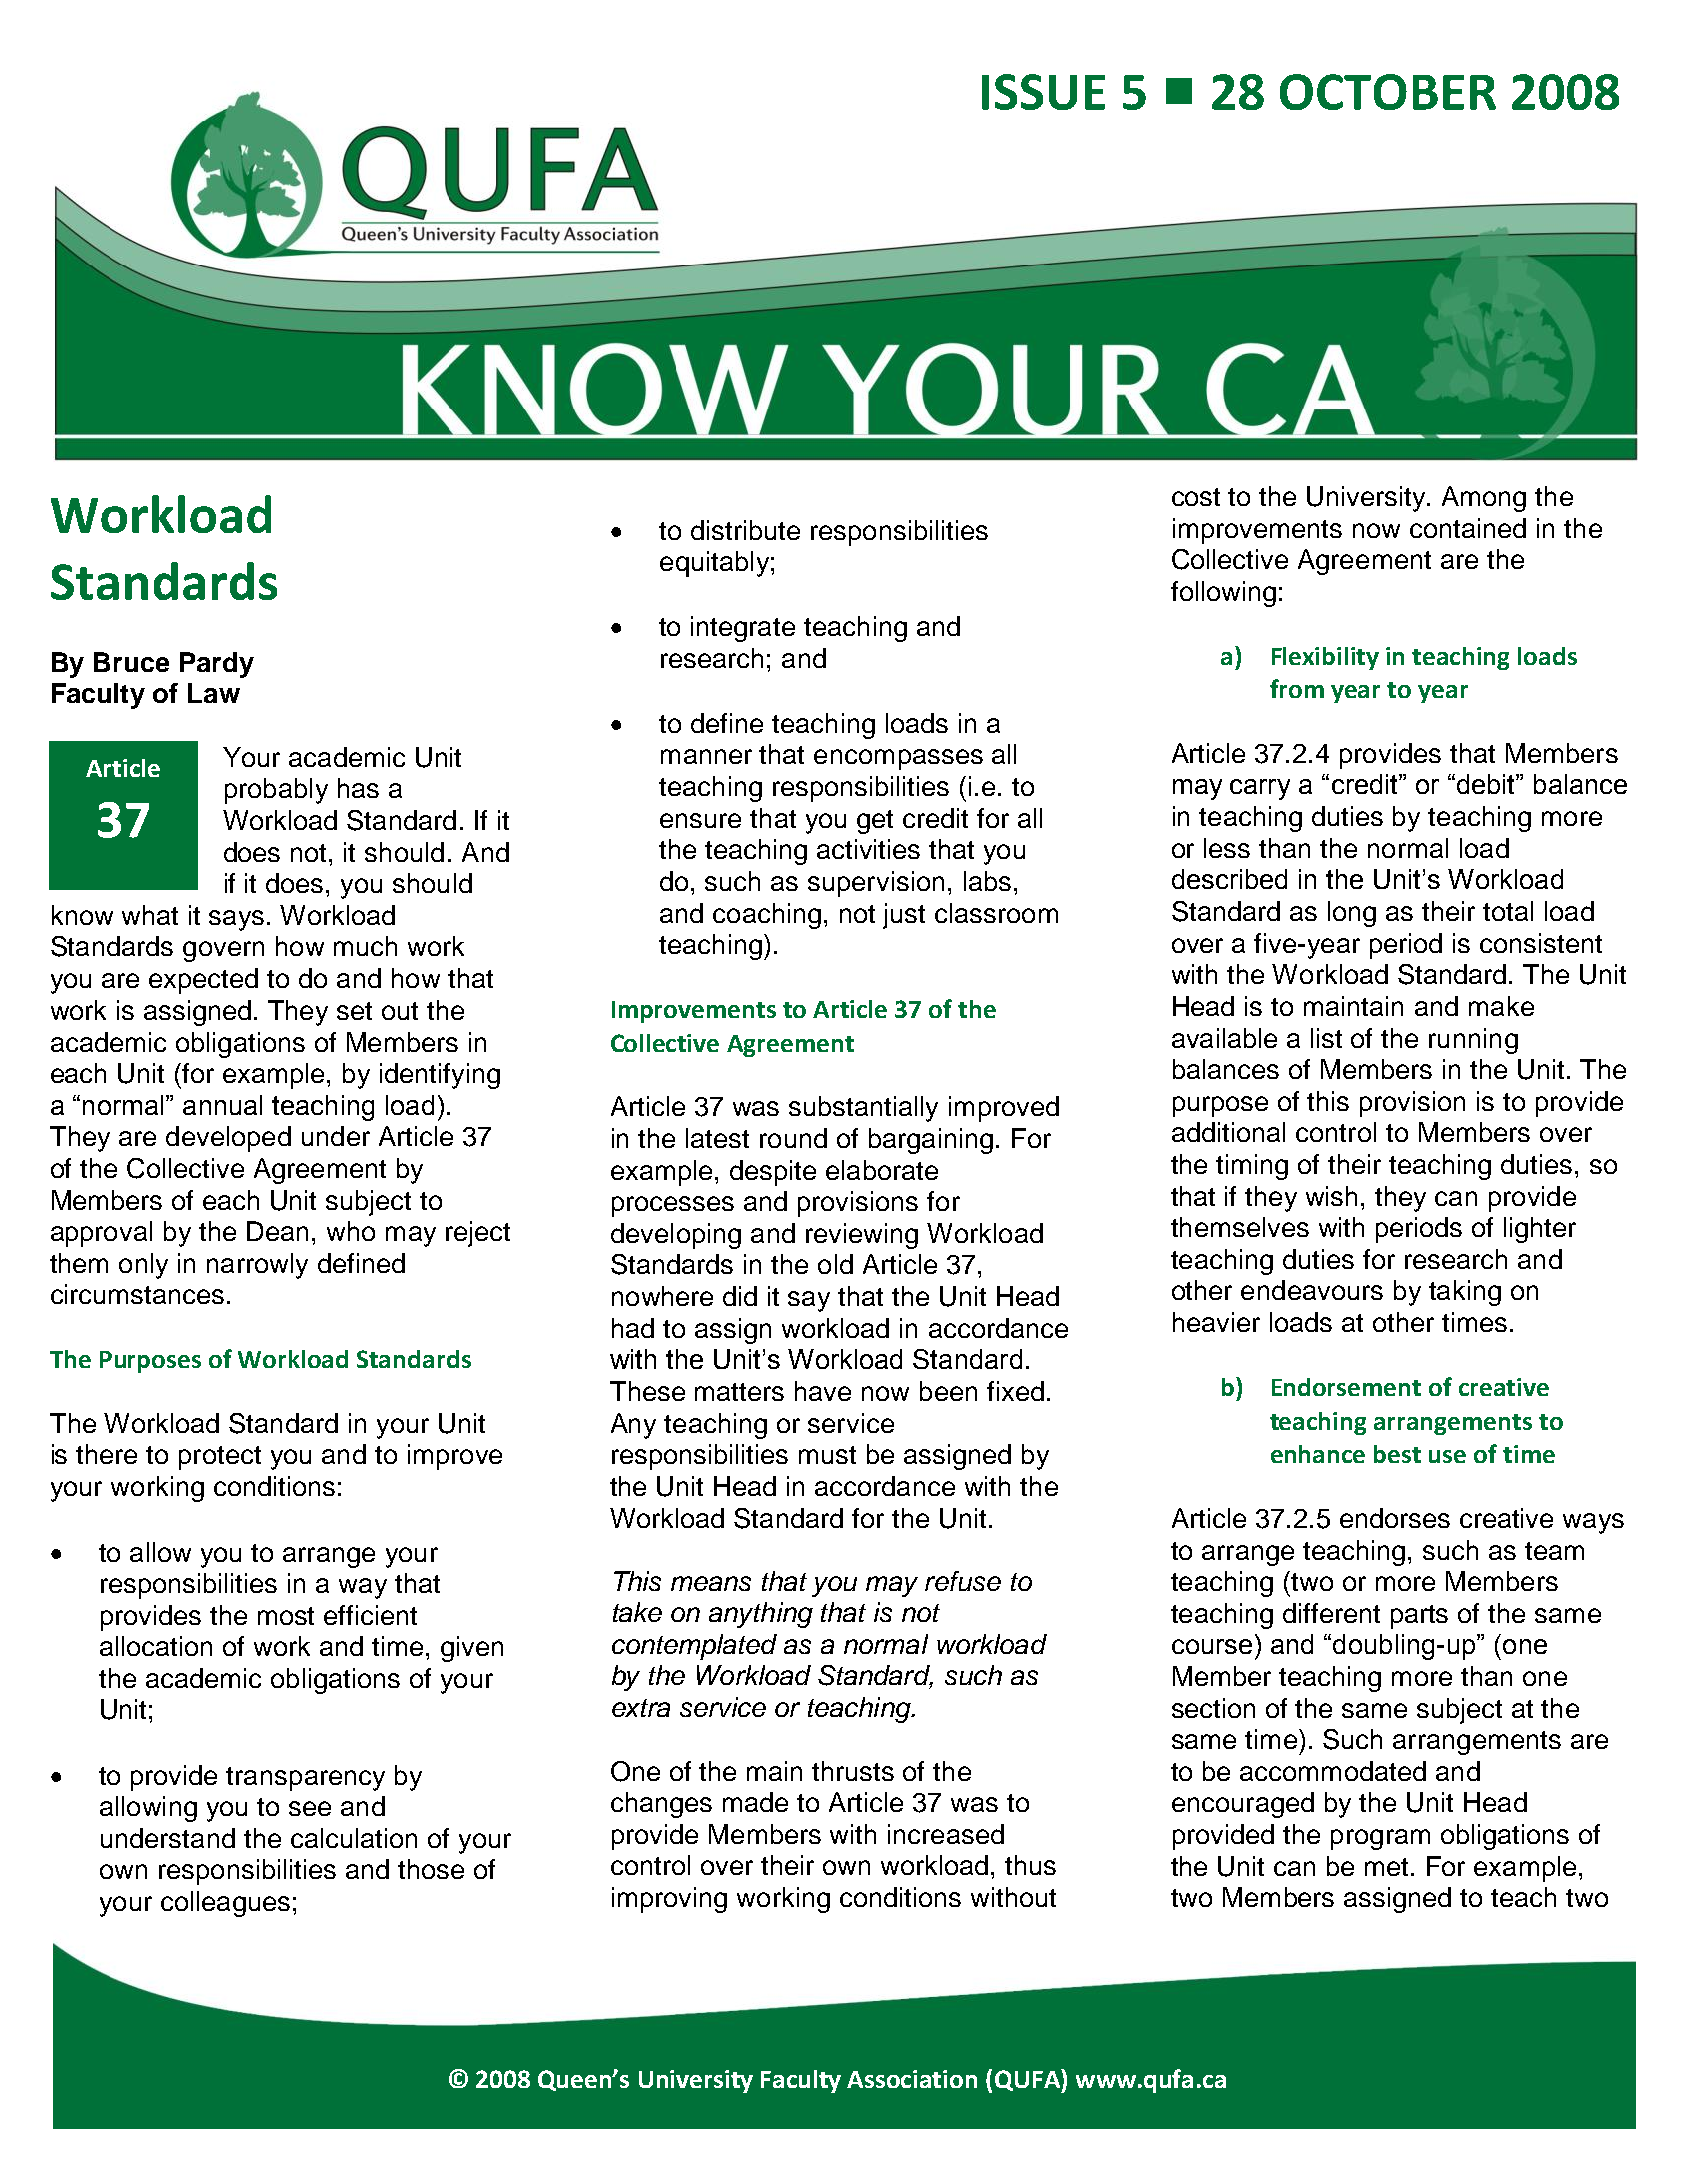 The width and height of the image is (1683, 2178). Describe the element at coordinates (745, 530) in the image. I see `distribute` at that location.
